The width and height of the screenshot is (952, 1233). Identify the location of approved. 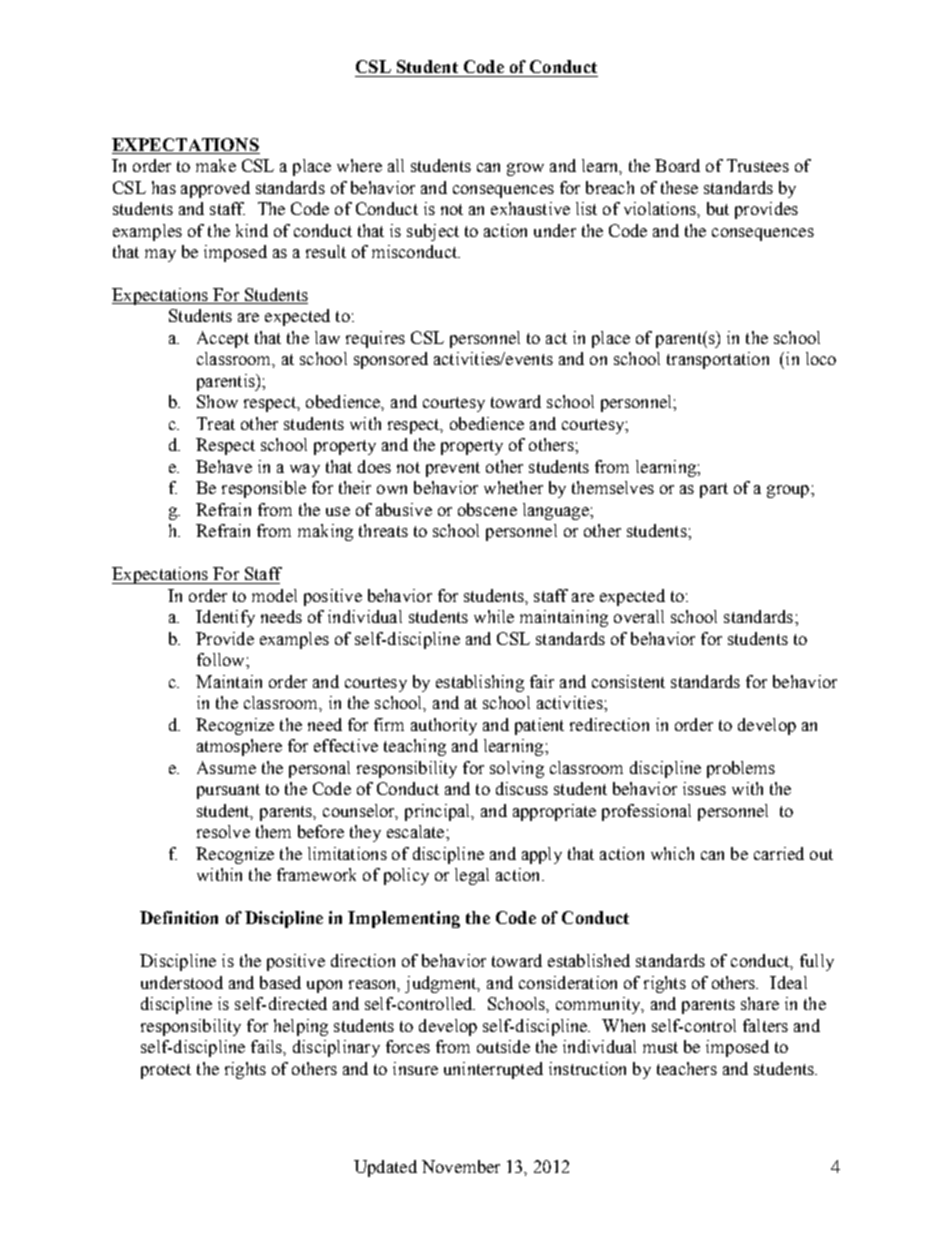
(215, 189).
